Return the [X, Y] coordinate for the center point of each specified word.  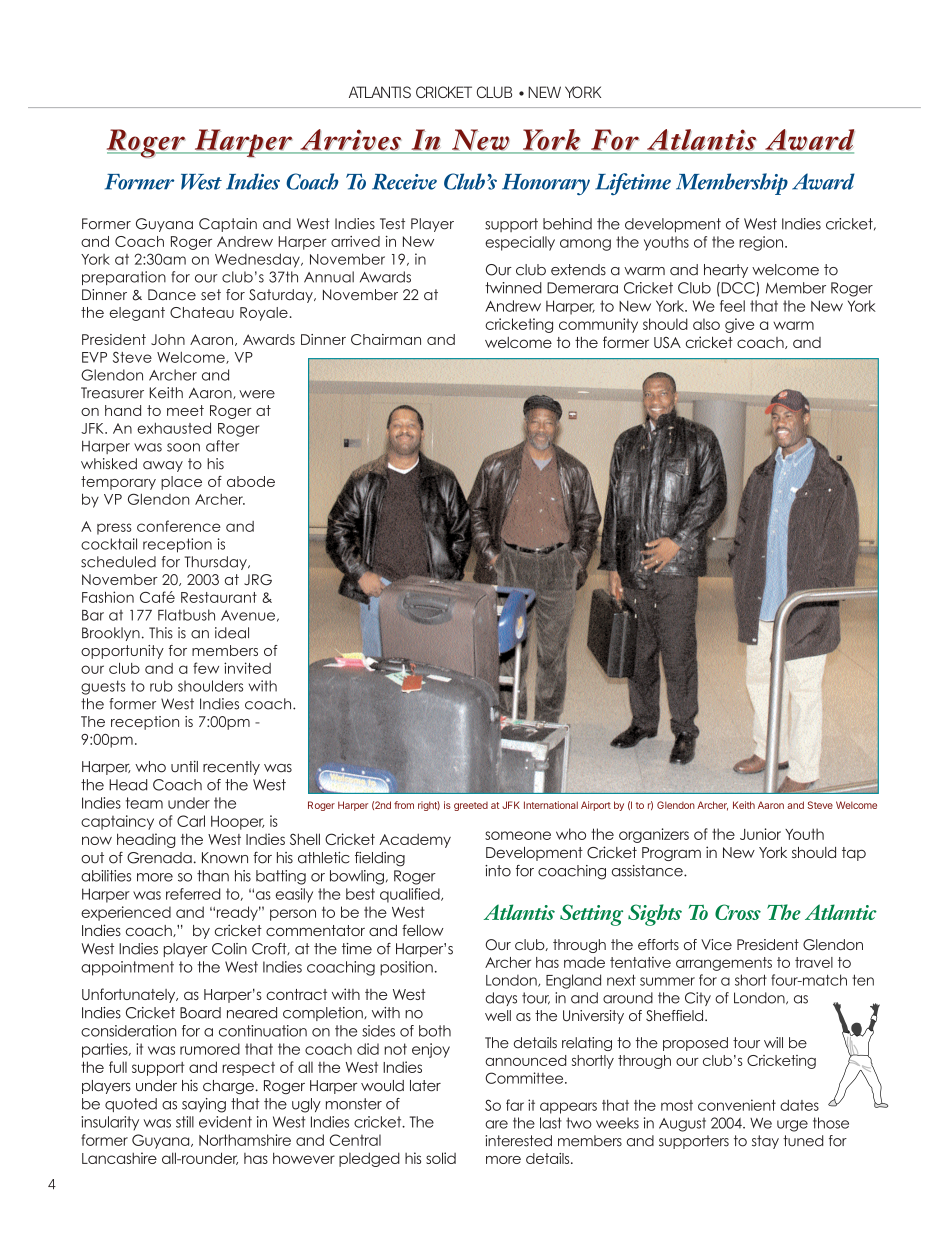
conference [179, 526]
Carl [191, 821]
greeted [471, 806]
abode [251, 481]
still [185, 1122]
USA [667, 342]
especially [520, 243]
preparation [124, 278]
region [762, 243]
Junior [760, 834]
